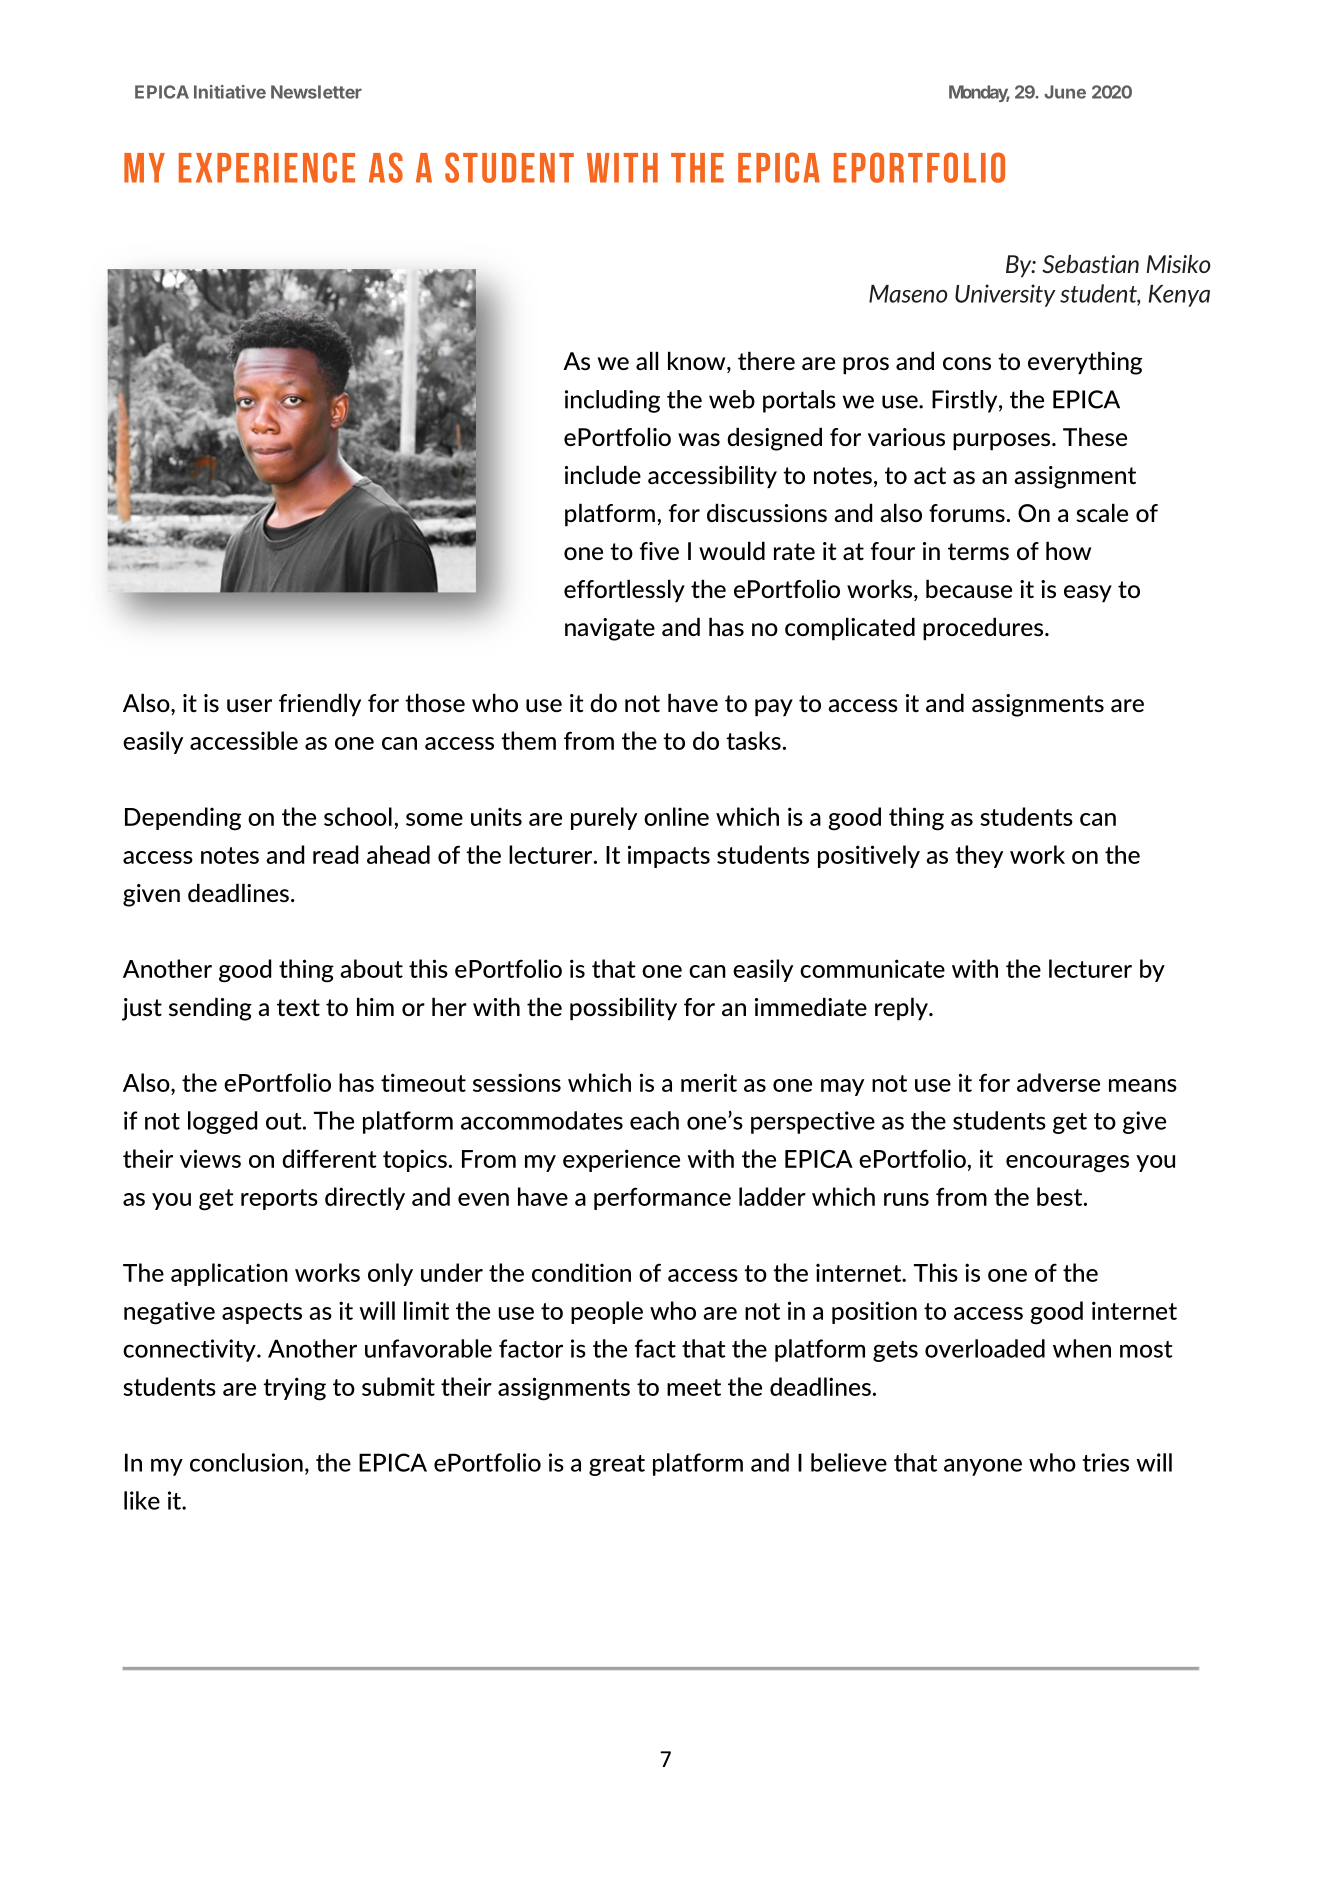 The width and height of the screenshot is (1329, 1882). What do you see at coordinates (979, 93) in the screenshot?
I see `Monday` at bounding box center [979, 93].
